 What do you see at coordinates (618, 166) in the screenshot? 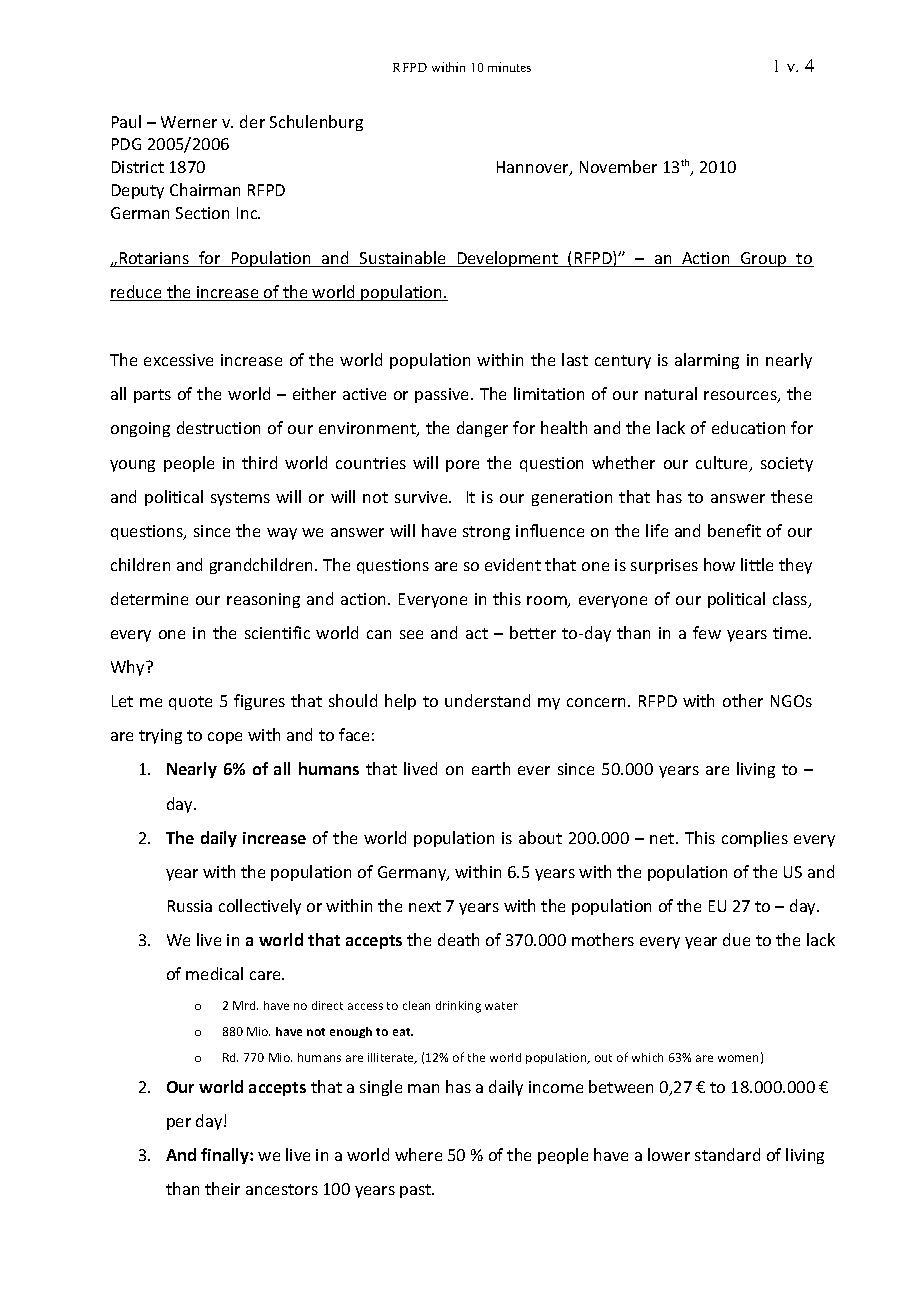
I see `November` at bounding box center [618, 166].
